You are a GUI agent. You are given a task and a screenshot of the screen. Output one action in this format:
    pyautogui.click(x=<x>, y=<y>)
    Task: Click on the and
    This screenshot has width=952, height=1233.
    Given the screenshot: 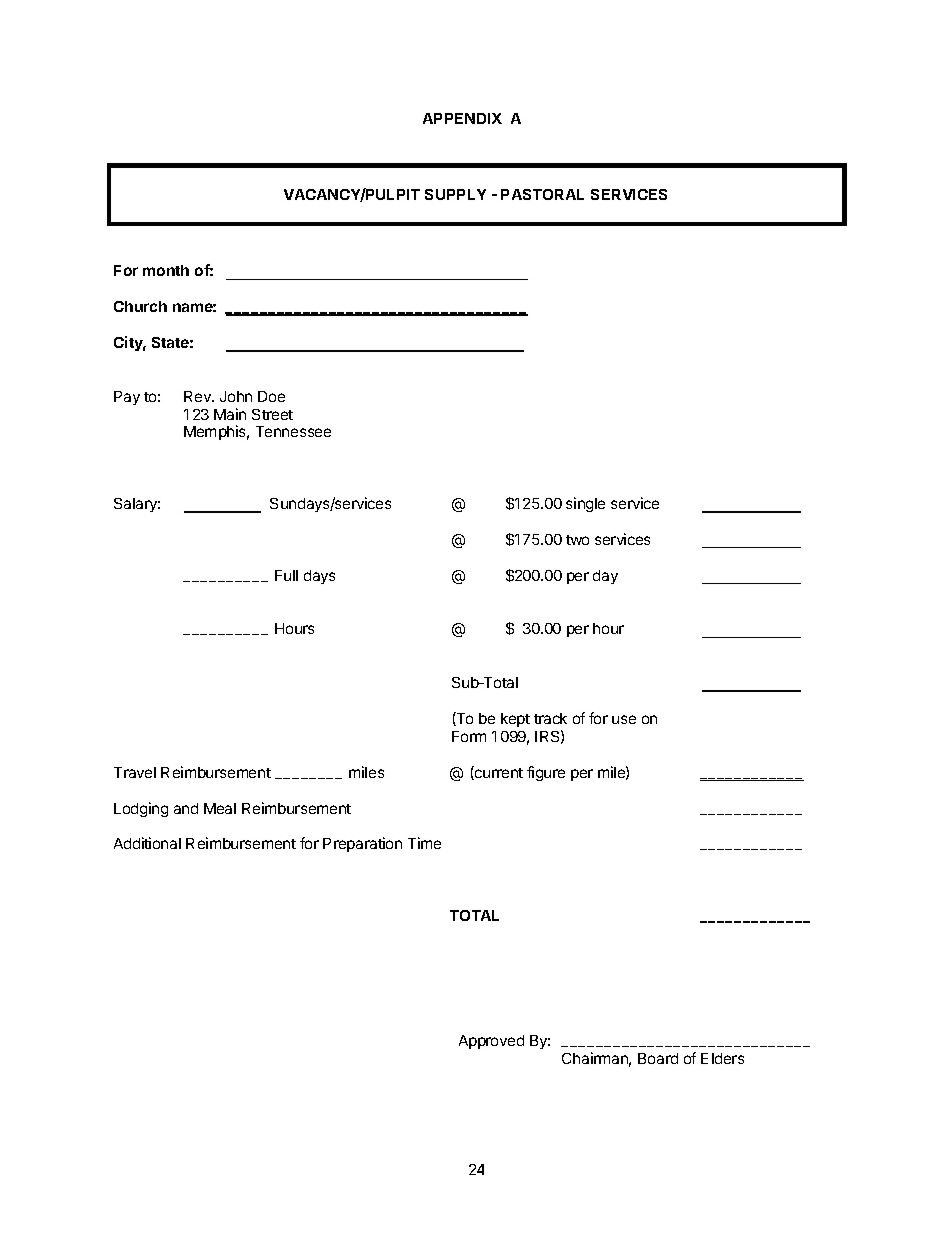 What is the action you would take?
    pyautogui.click(x=186, y=808)
